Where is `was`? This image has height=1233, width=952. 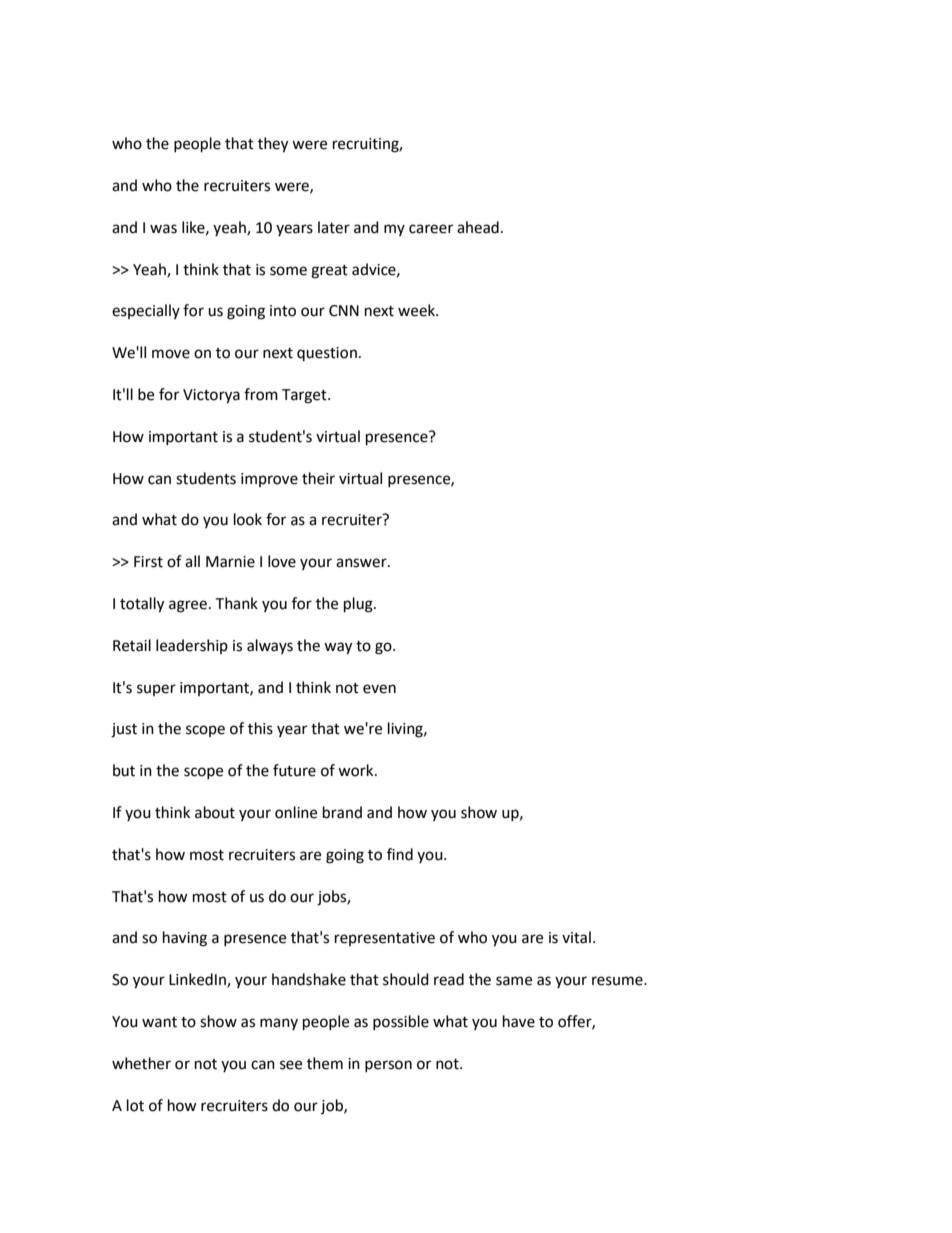 was is located at coordinates (163, 229).
